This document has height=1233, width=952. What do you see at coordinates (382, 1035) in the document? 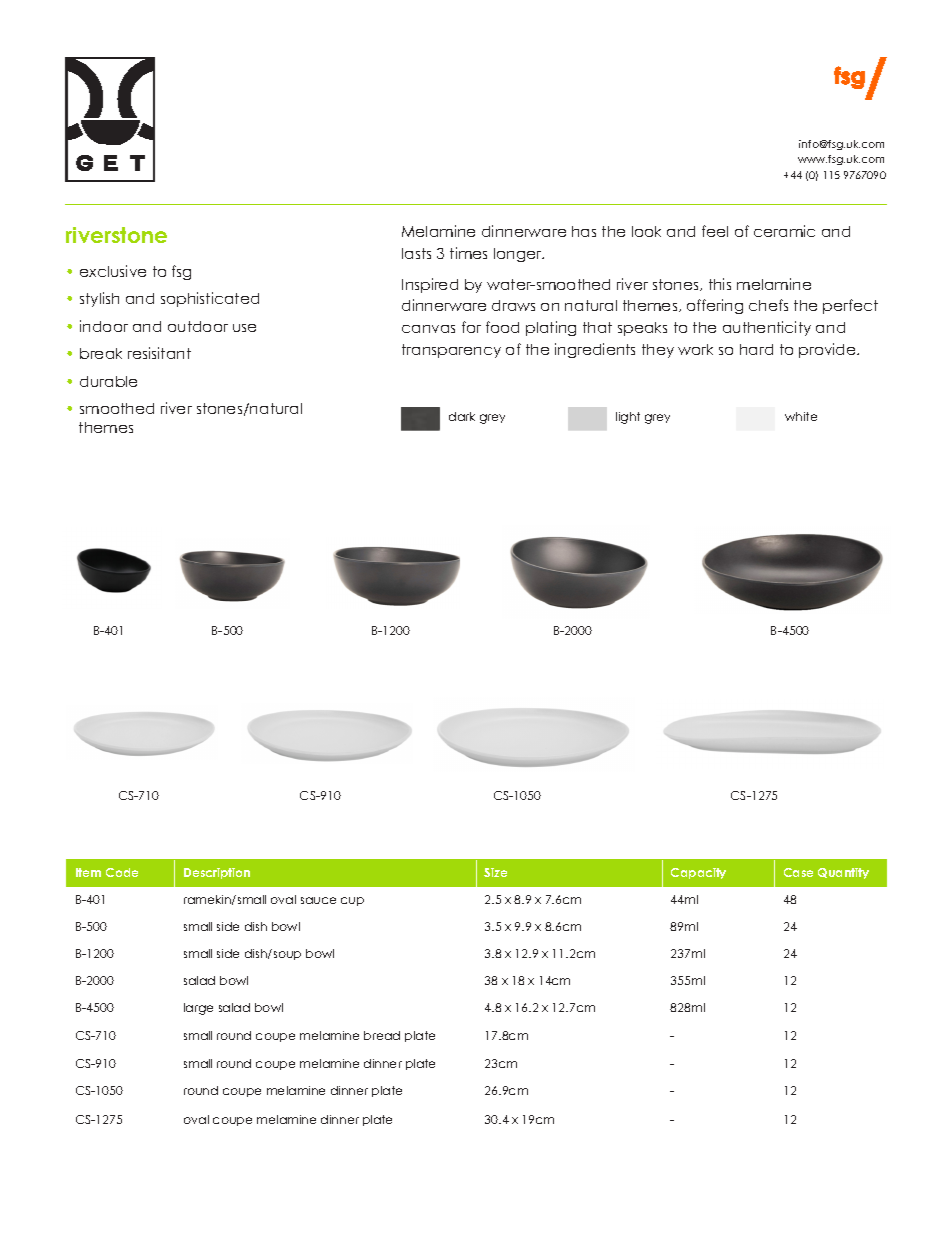
I see `bread` at bounding box center [382, 1035].
